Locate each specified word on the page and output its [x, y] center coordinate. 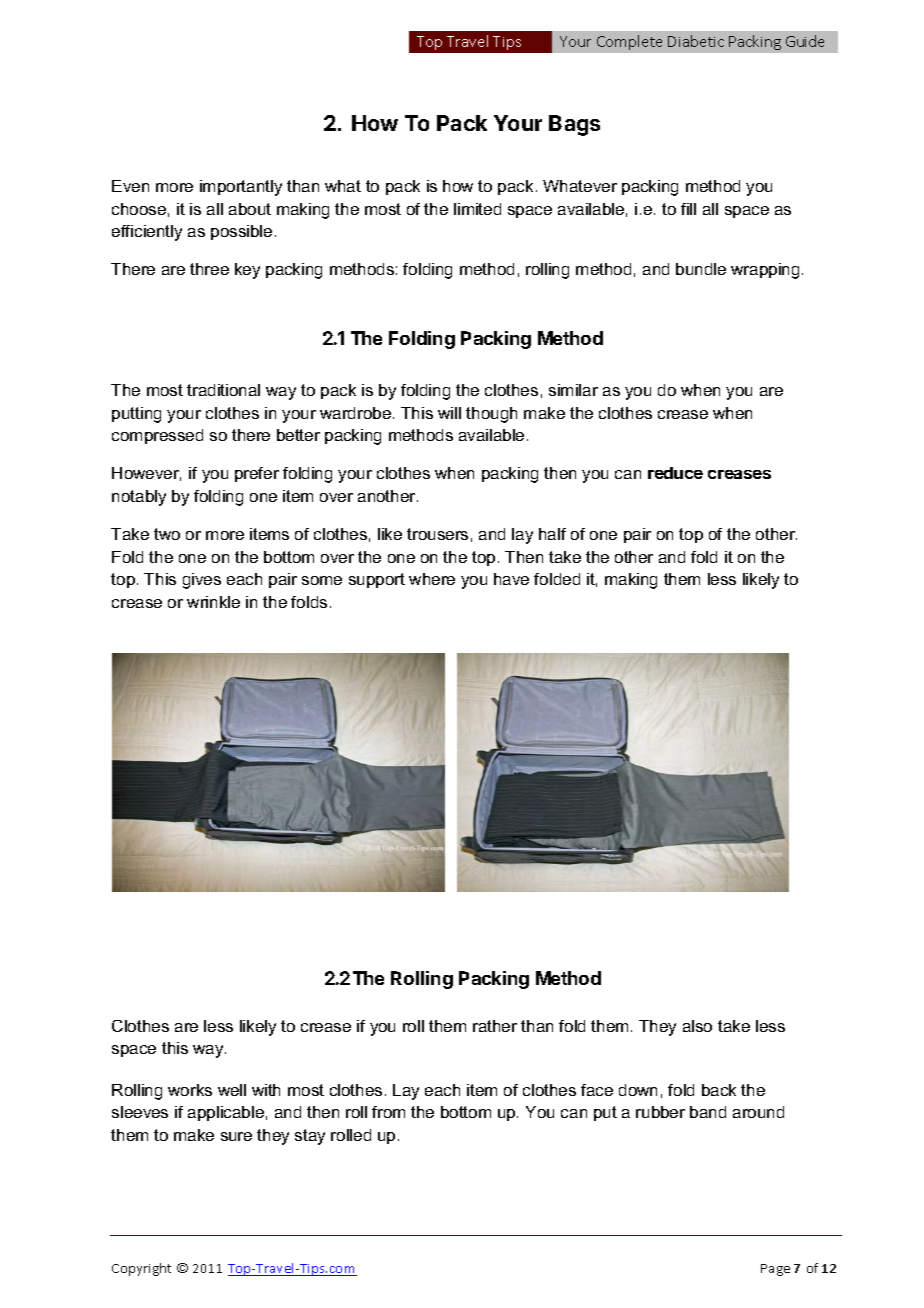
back [719, 1090]
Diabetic [696, 41]
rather [495, 1026]
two [167, 534]
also [697, 1026]
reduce [675, 473]
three [209, 269]
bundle [701, 269]
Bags [574, 125]
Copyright [141, 1269]
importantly [241, 188]
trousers [437, 534]
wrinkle [213, 602]
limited [477, 209]
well [232, 1090]
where [432, 579]
